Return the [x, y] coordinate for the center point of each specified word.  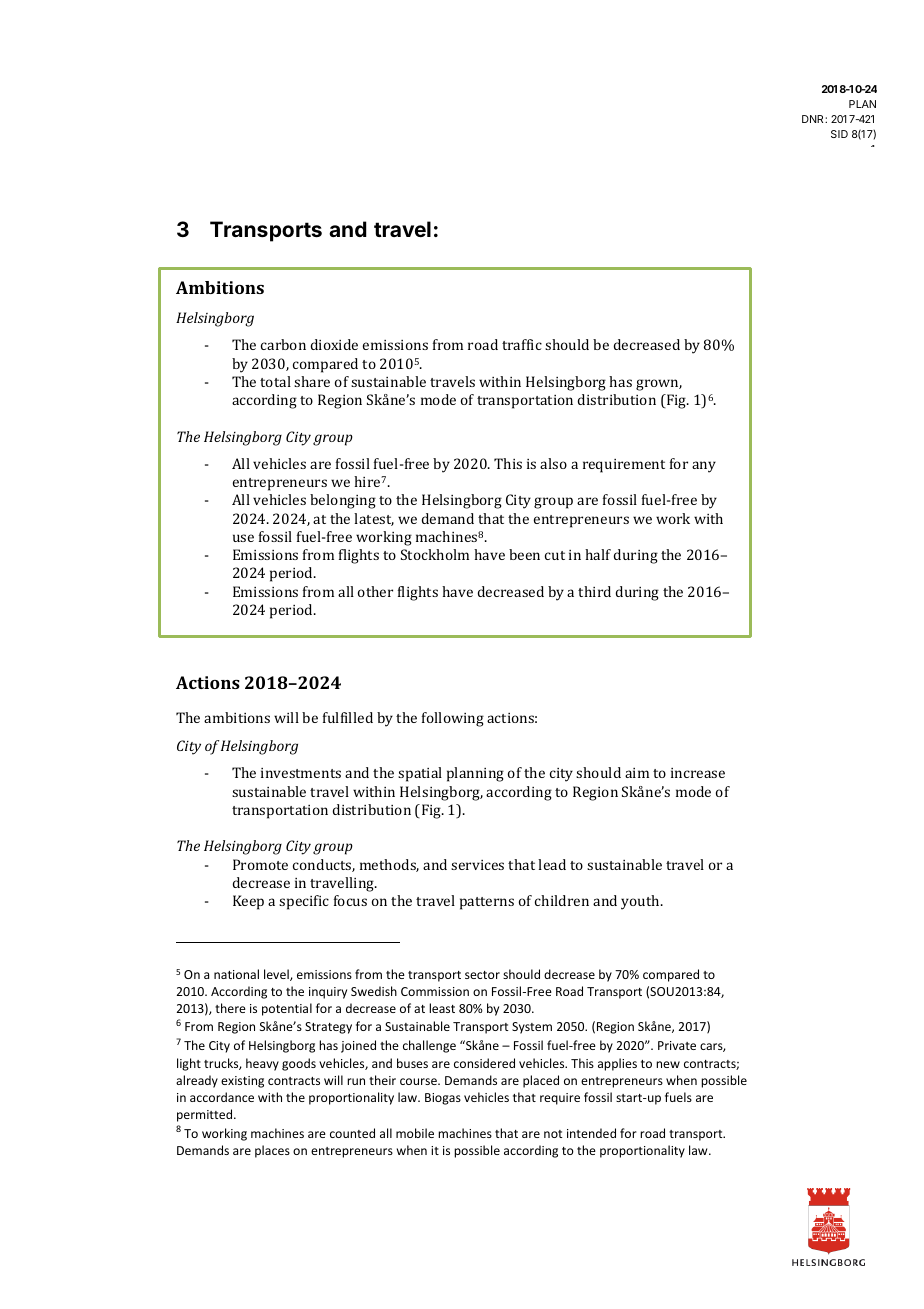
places [272, 1151]
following [453, 719]
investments [301, 773]
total [275, 381]
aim [637, 773]
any [704, 467]
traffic [522, 344]
